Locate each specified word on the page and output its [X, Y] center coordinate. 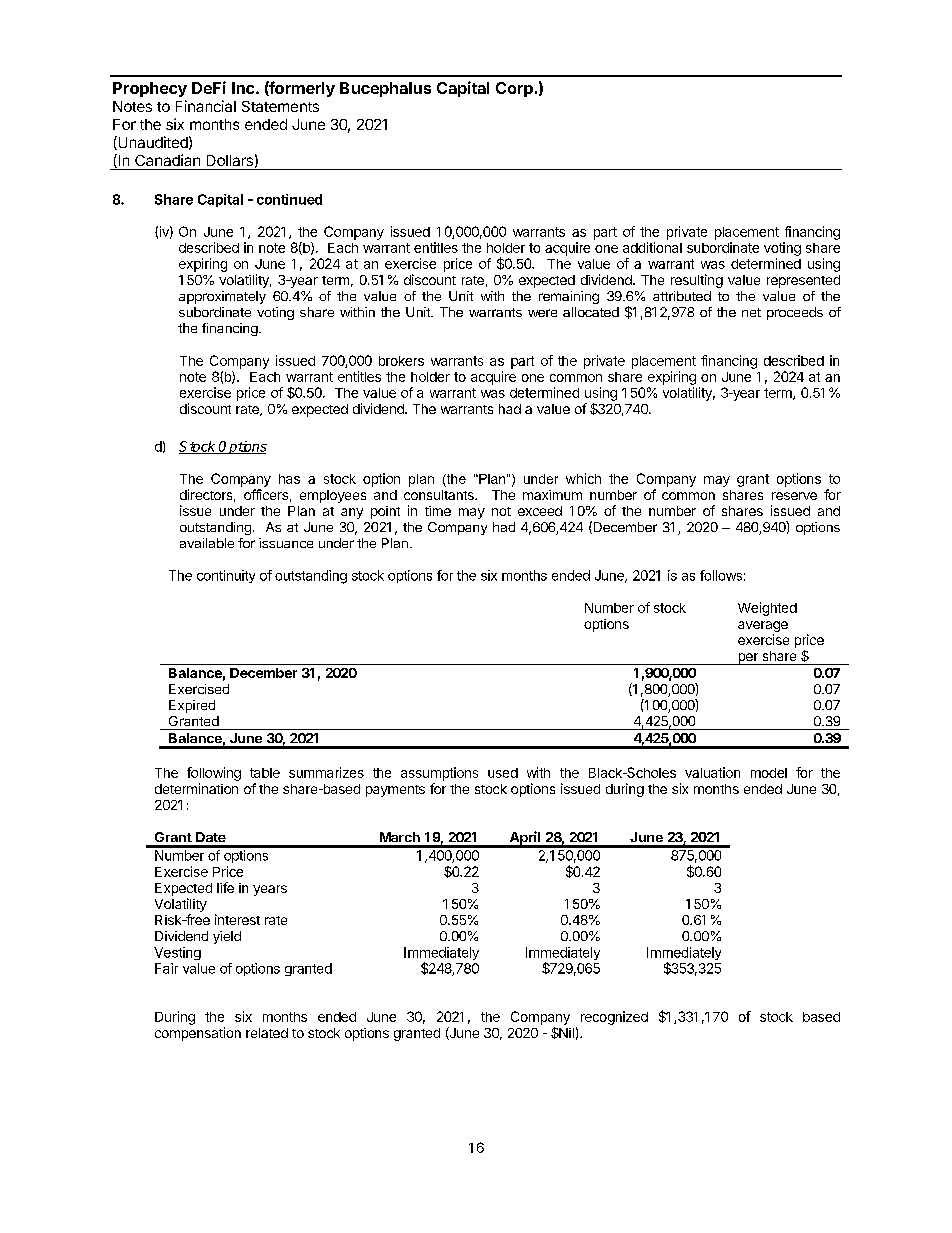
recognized [614, 1018]
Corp [514, 89]
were [542, 313]
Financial [206, 106]
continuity [226, 576]
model [769, 773]
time [438, 511]
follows [721, 575]
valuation [712, 772]
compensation [198, 1034]
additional [652, 247]
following [214, 774]
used [503, 773]
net [751, 312]
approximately [222, 297]
